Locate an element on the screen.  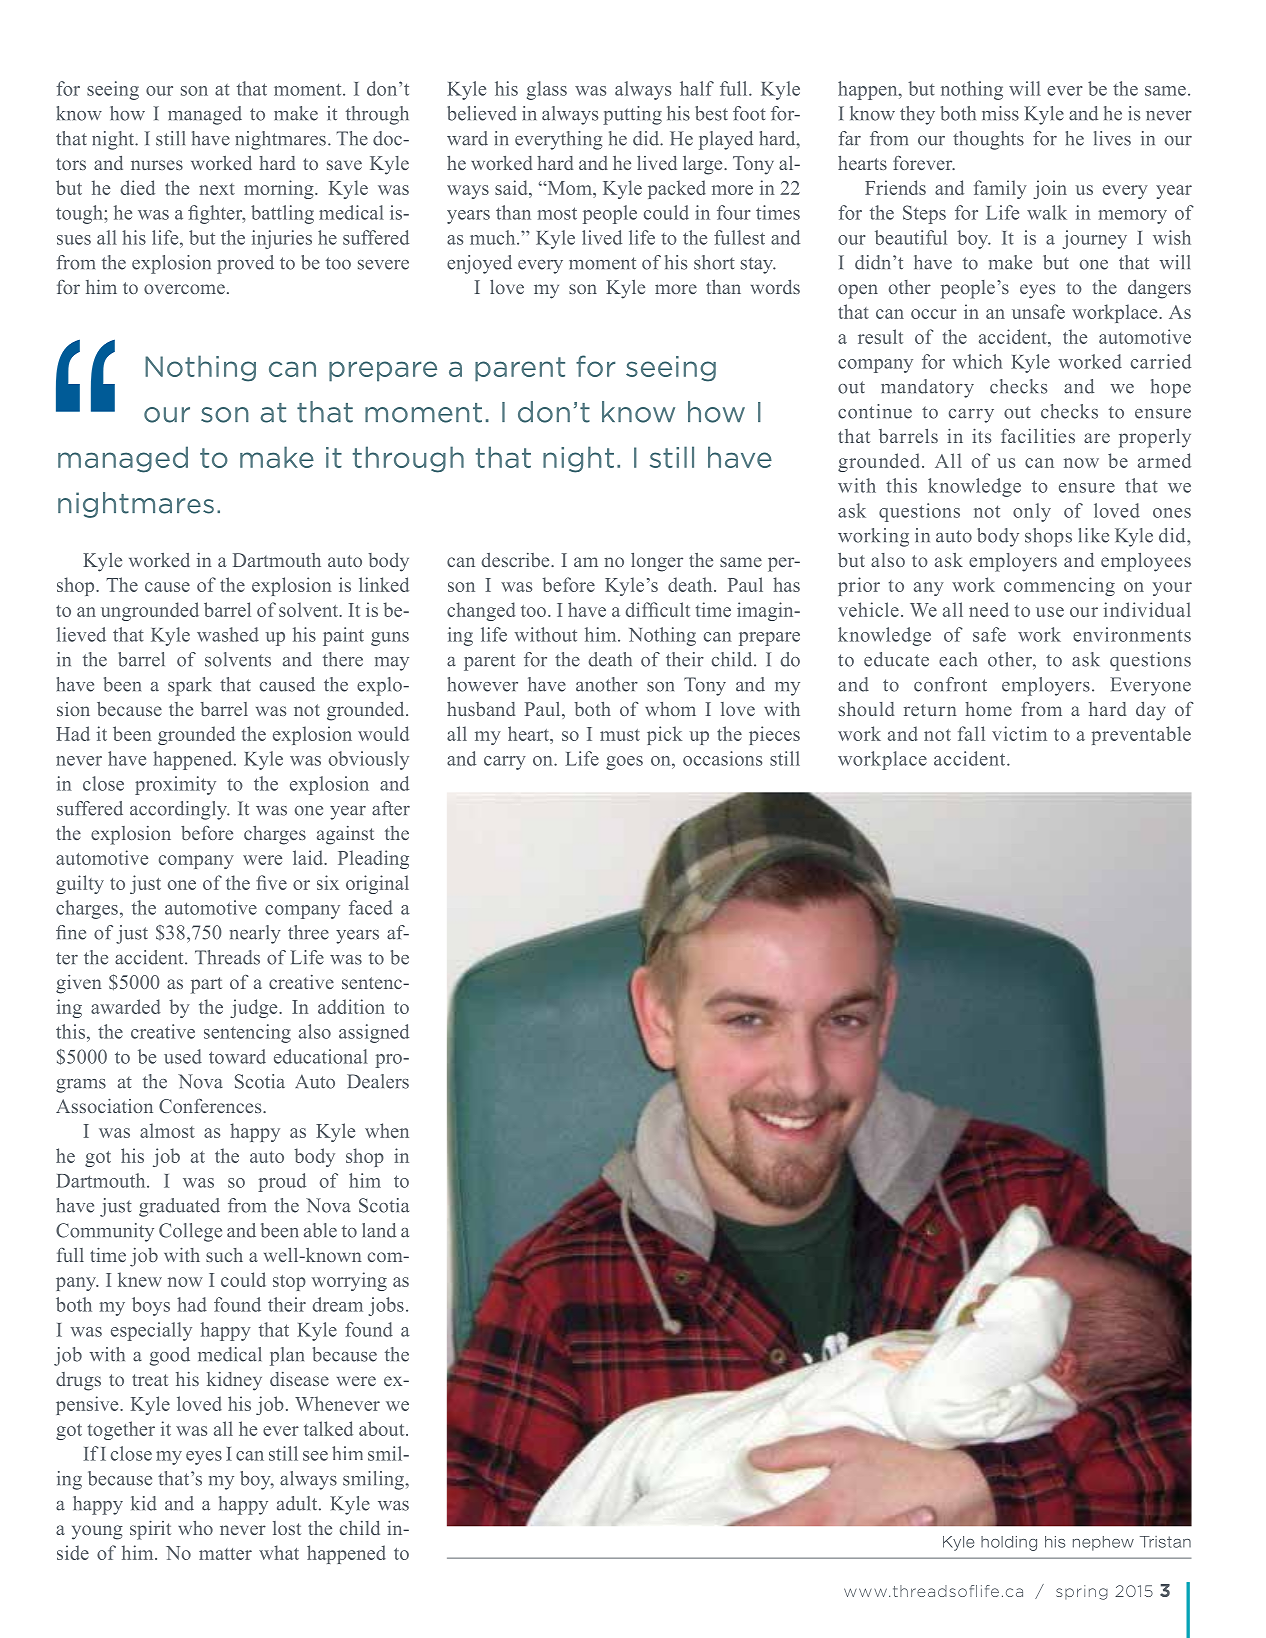
about is located at coordinates (383, 1428).
